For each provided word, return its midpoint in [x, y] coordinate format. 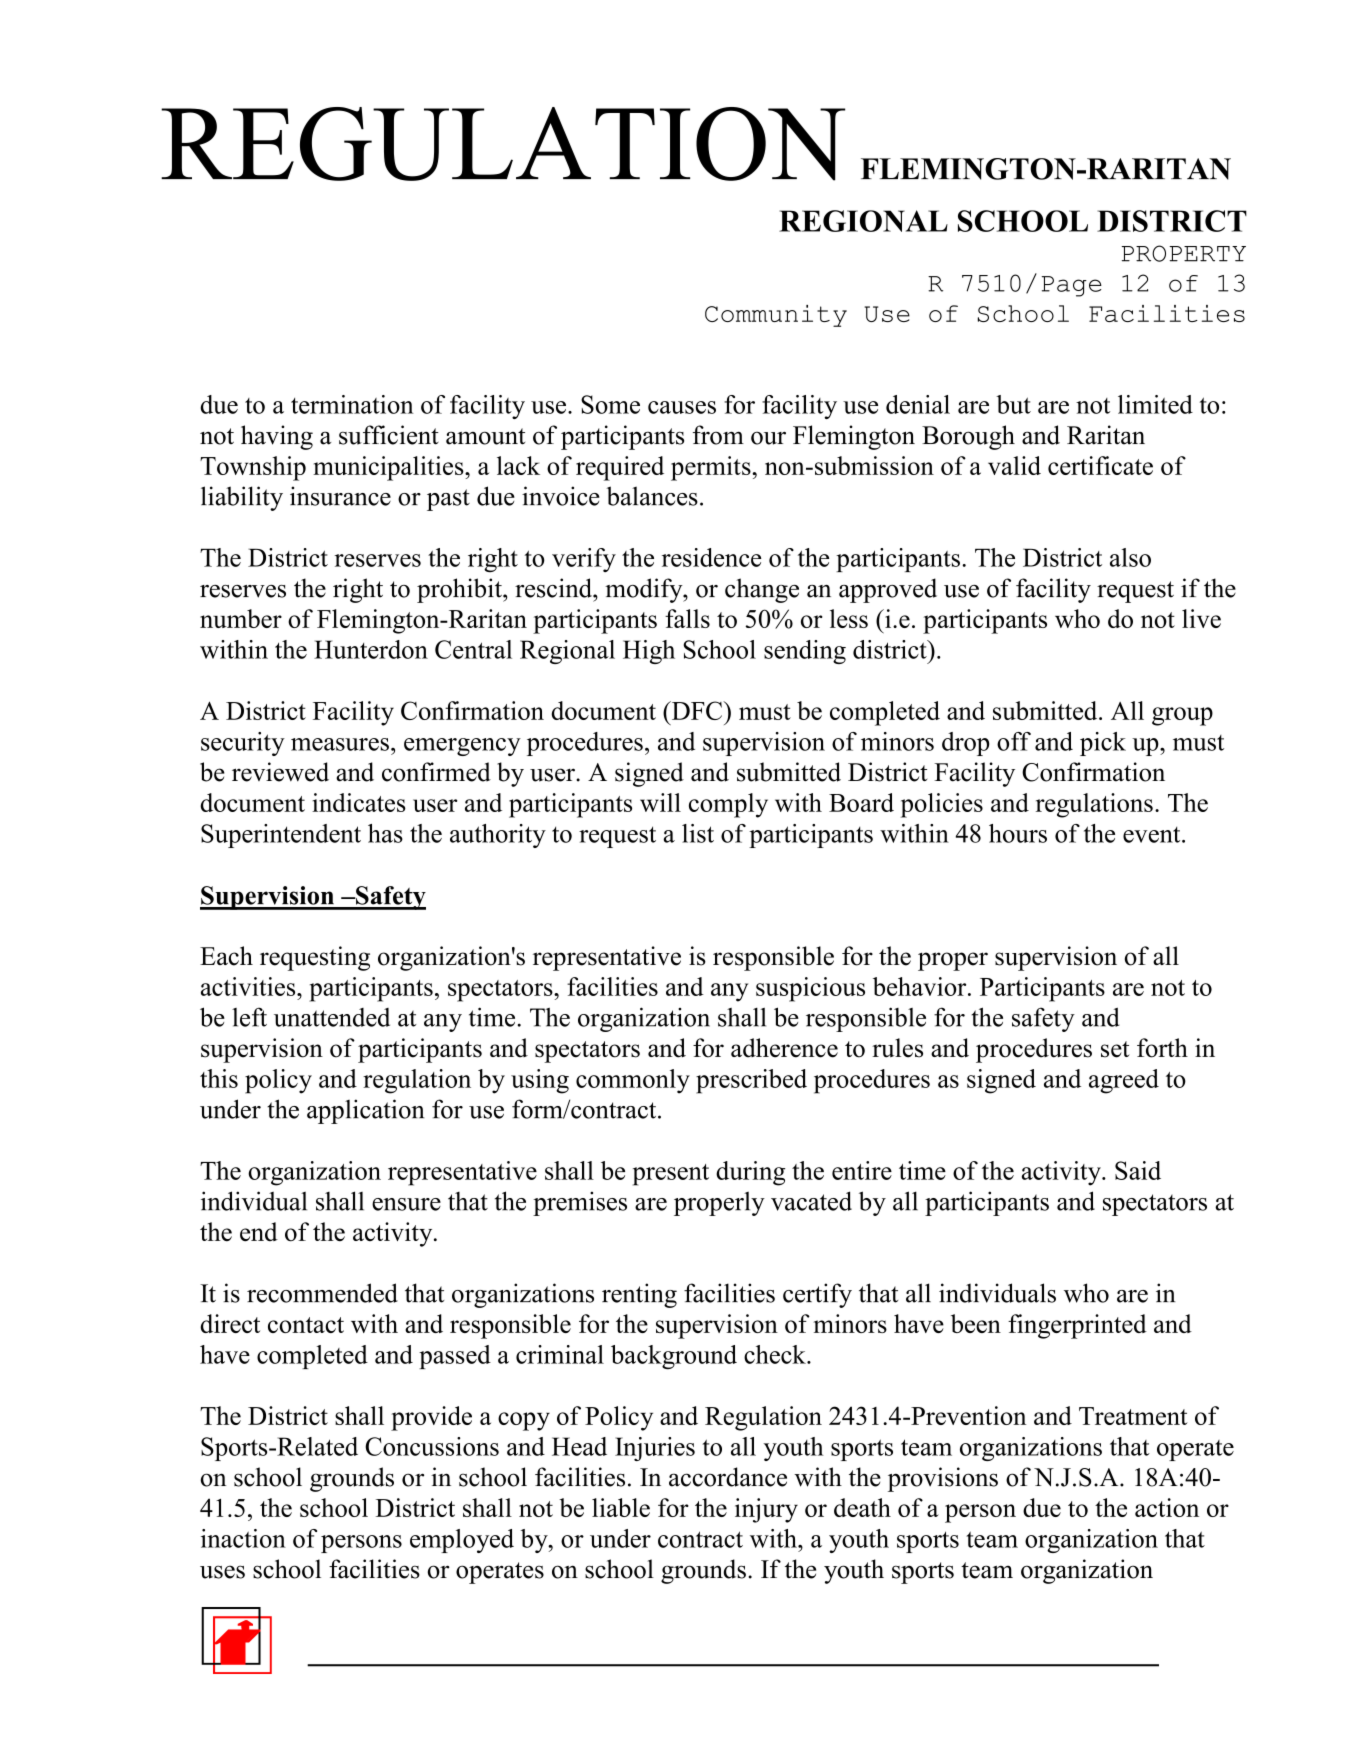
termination [352, 404]
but [1013, 404]
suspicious [810, 989]
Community [776, 316]
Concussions [432, 1446]
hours [1018, 833]
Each [226, 956]
